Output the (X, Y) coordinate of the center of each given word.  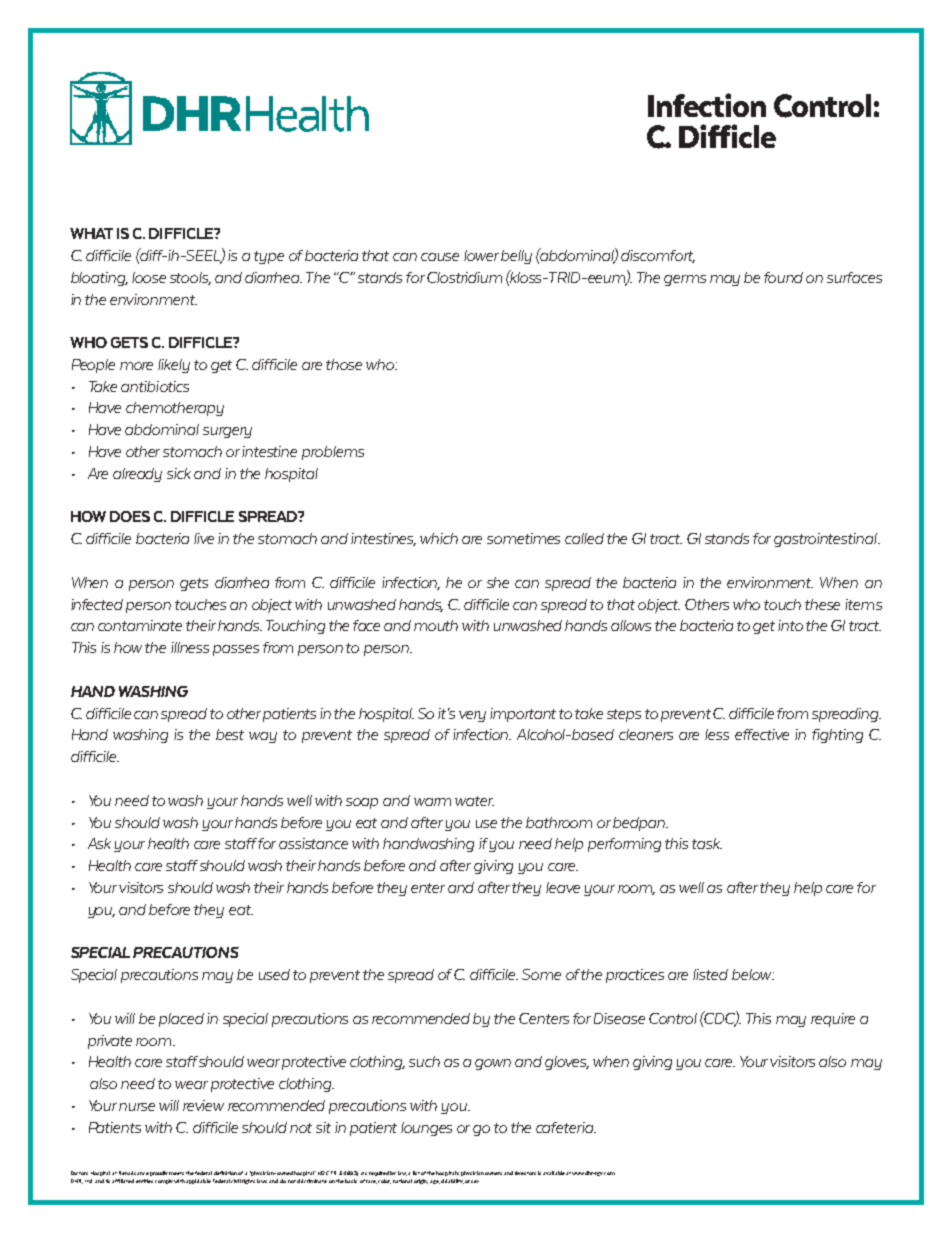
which (439, 538)
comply (164, 1181)
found (783, 277)
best (230, 734)
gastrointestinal (827, 540)
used (274, 974)
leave (563, 887)
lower (483, 255)
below (753, 974)
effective (762, 734)
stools (190, 278)
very (472, 716)
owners (493, 1173)
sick (179, 473)
